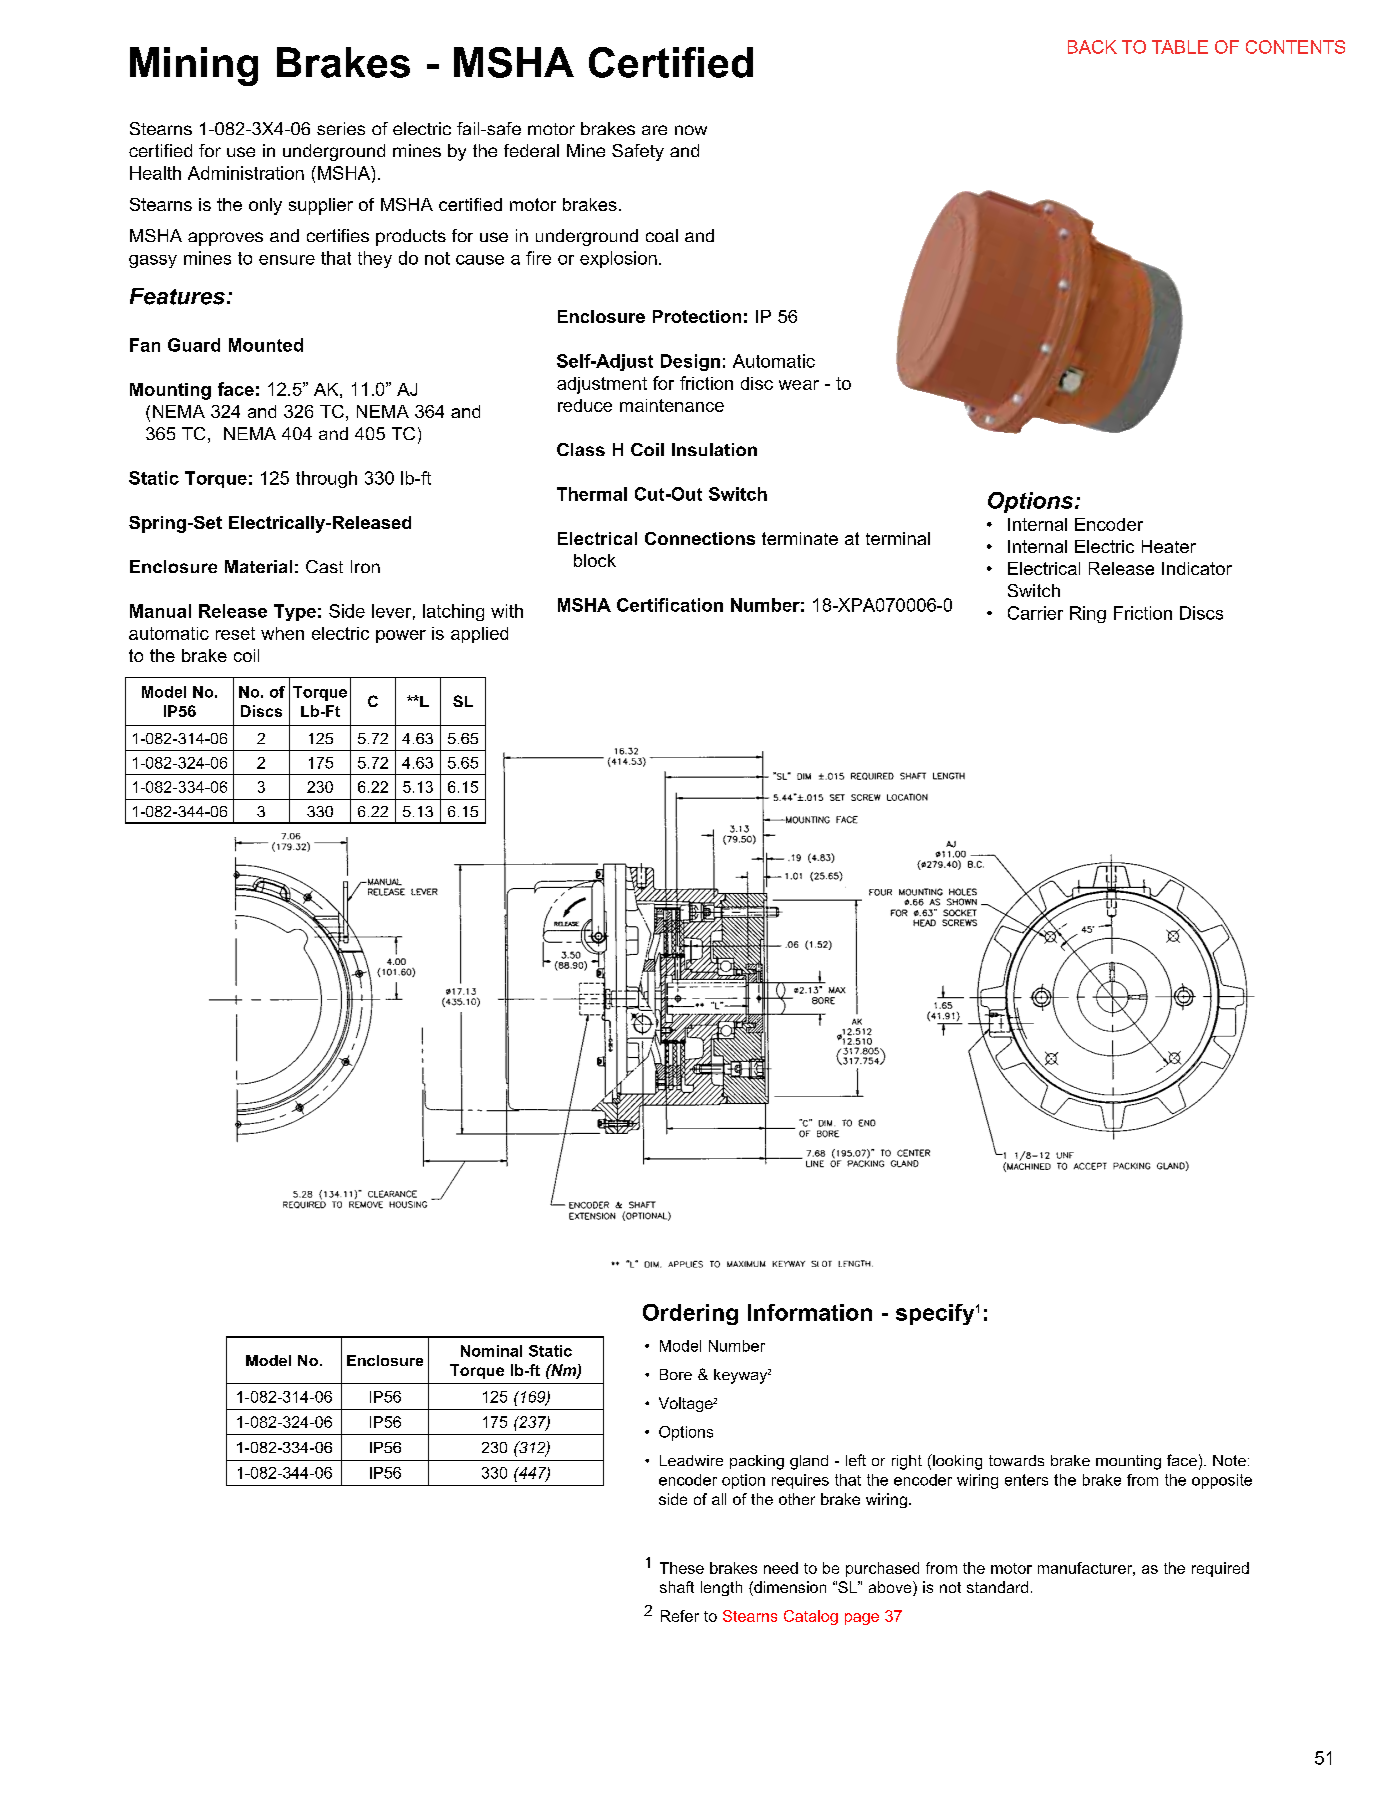 The image size is (1394, 1810). I want to click on Insulation, so click(714, 449).
